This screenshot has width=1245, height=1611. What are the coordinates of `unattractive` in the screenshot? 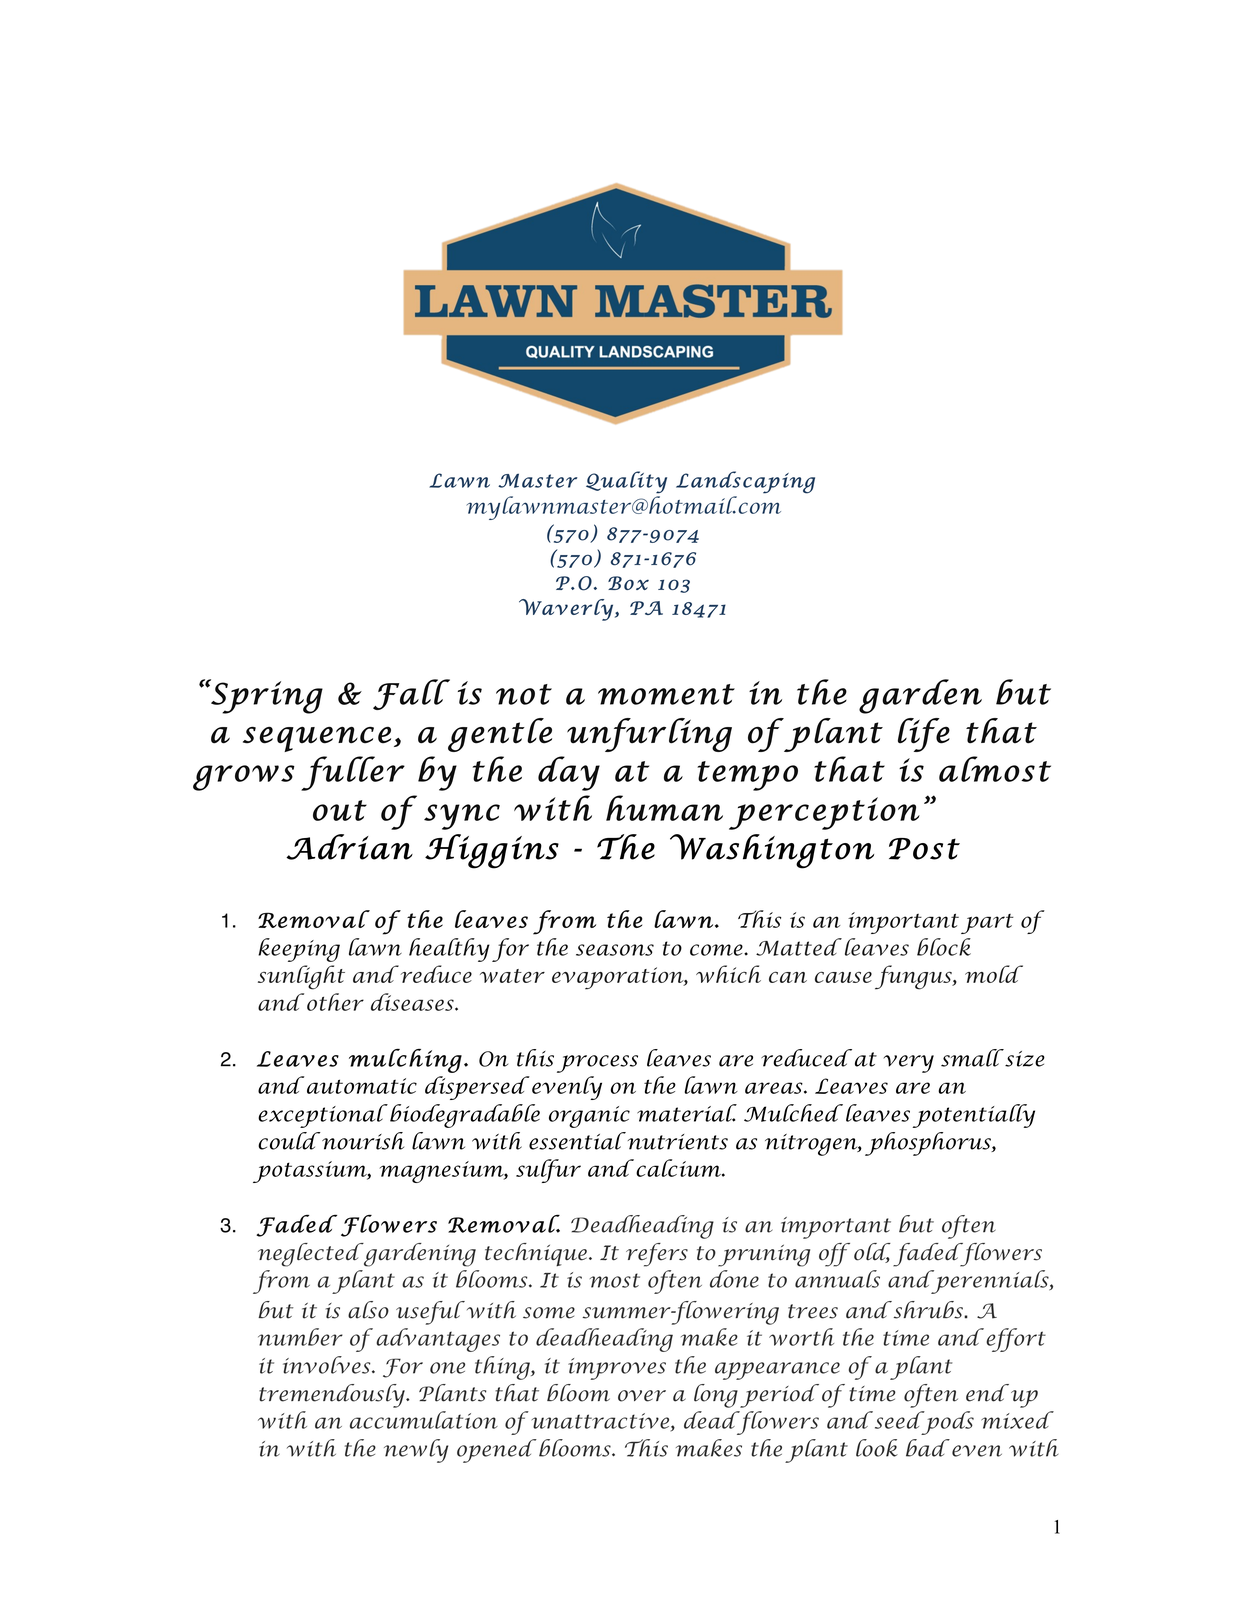 It's located at (602, 1422).
